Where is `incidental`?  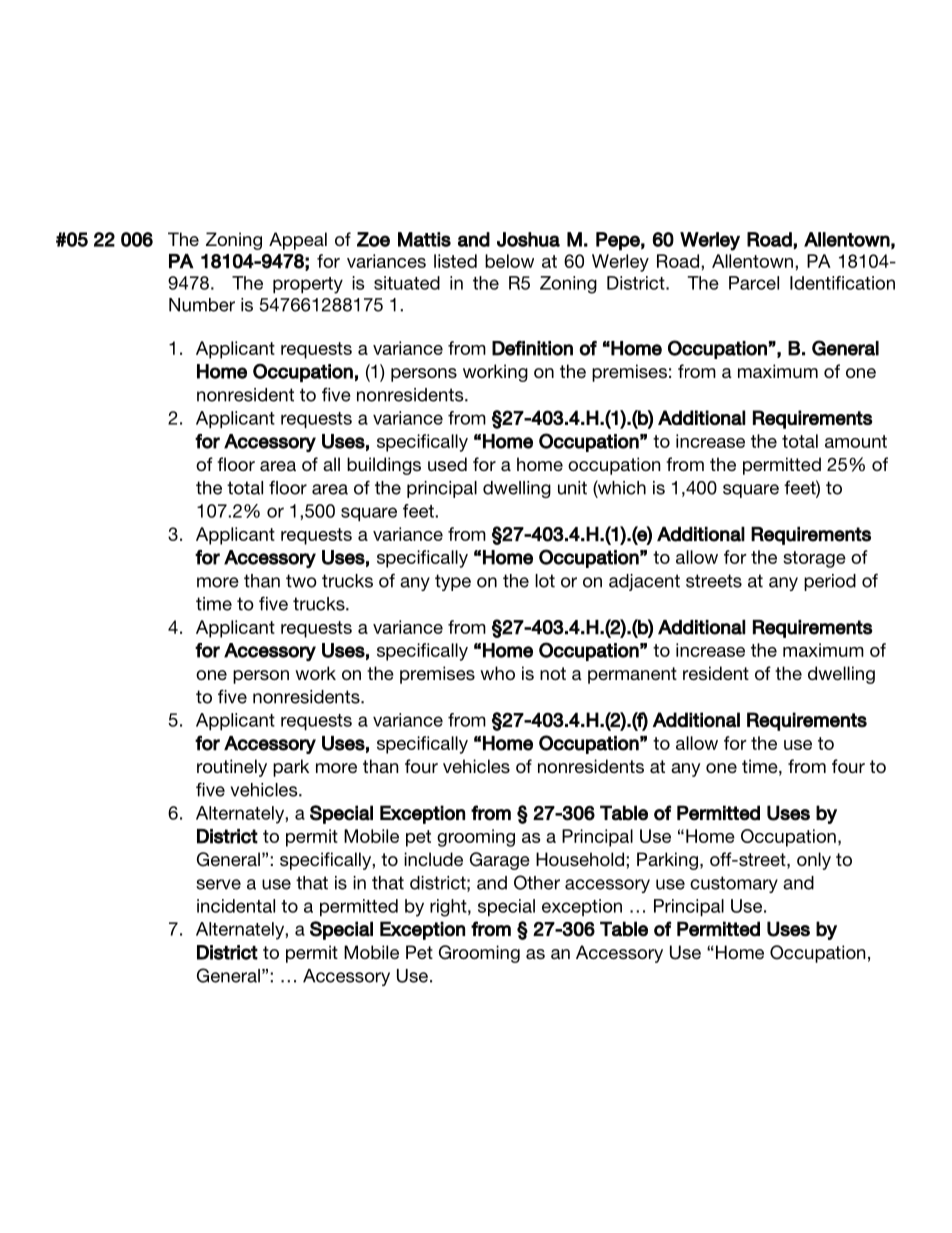
incidental is located at coordinates (236, 906).
